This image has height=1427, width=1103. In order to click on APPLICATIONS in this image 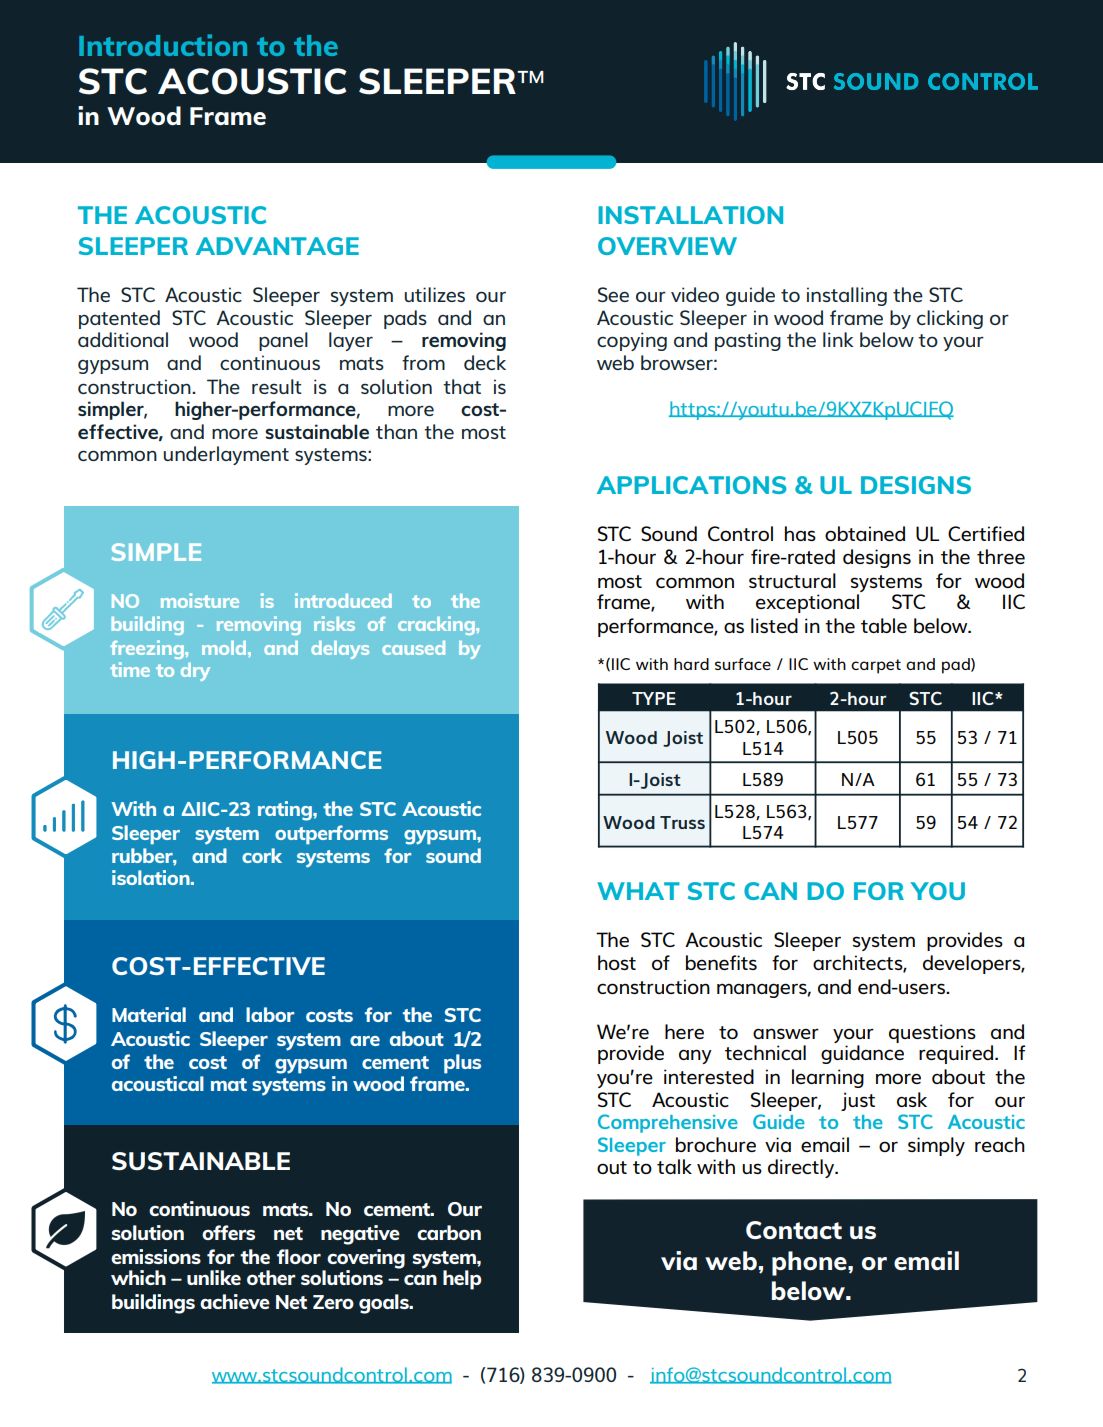, I will do `click(692, 485)`.
